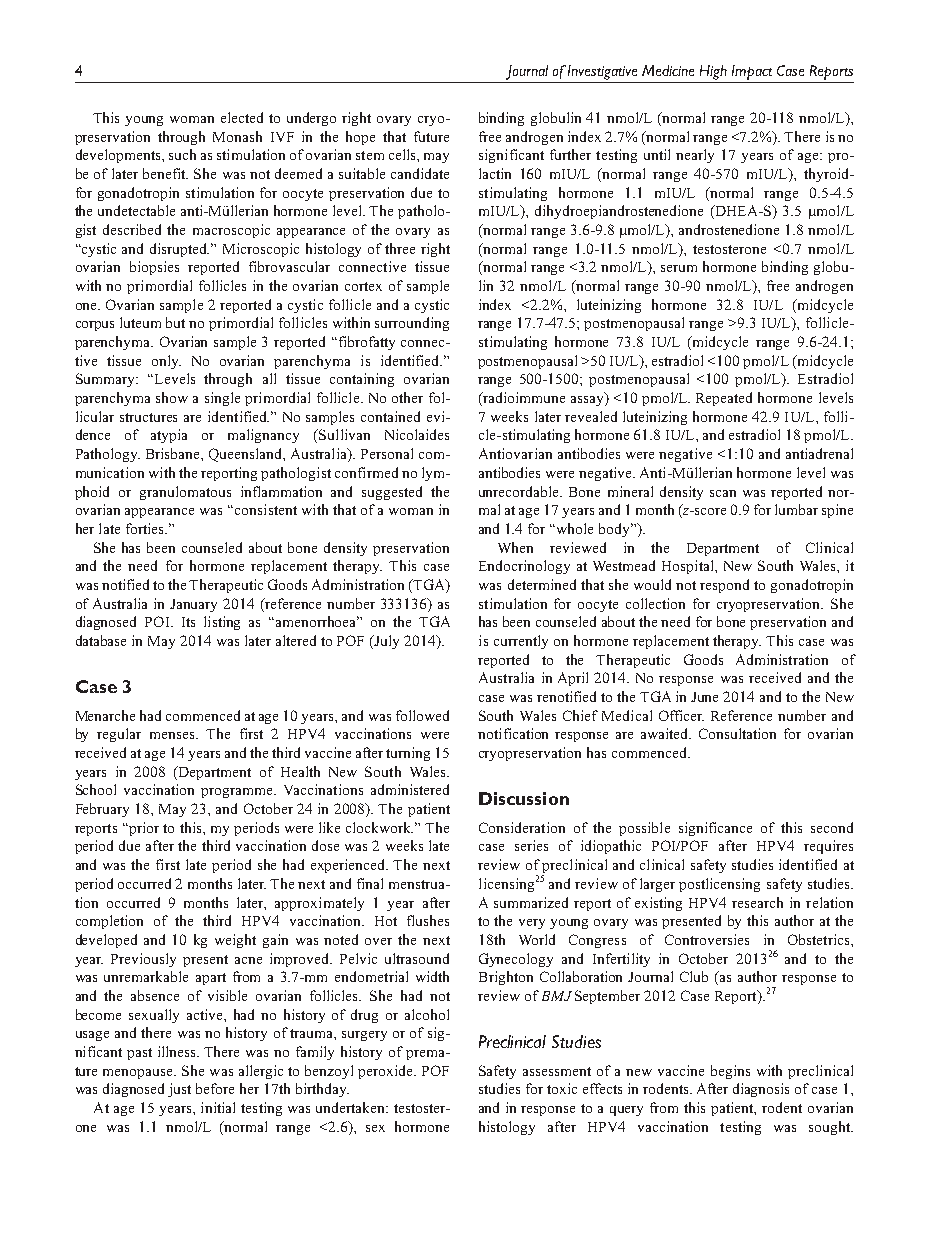 This image has width=952, height=1233. I want to click on awaited, so click(666, 733).
